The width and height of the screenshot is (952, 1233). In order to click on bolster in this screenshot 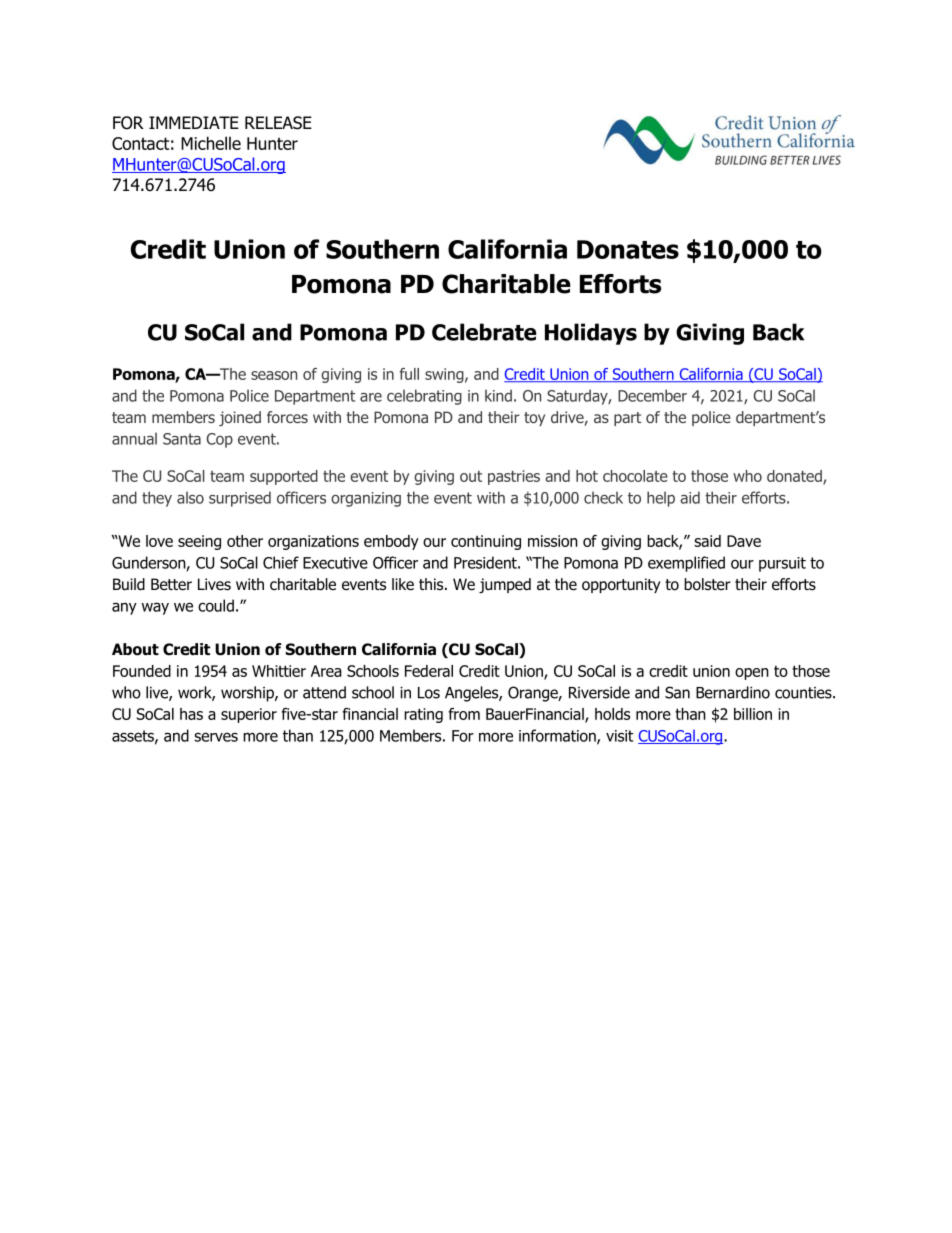, I will do `click(707, 584)`.
